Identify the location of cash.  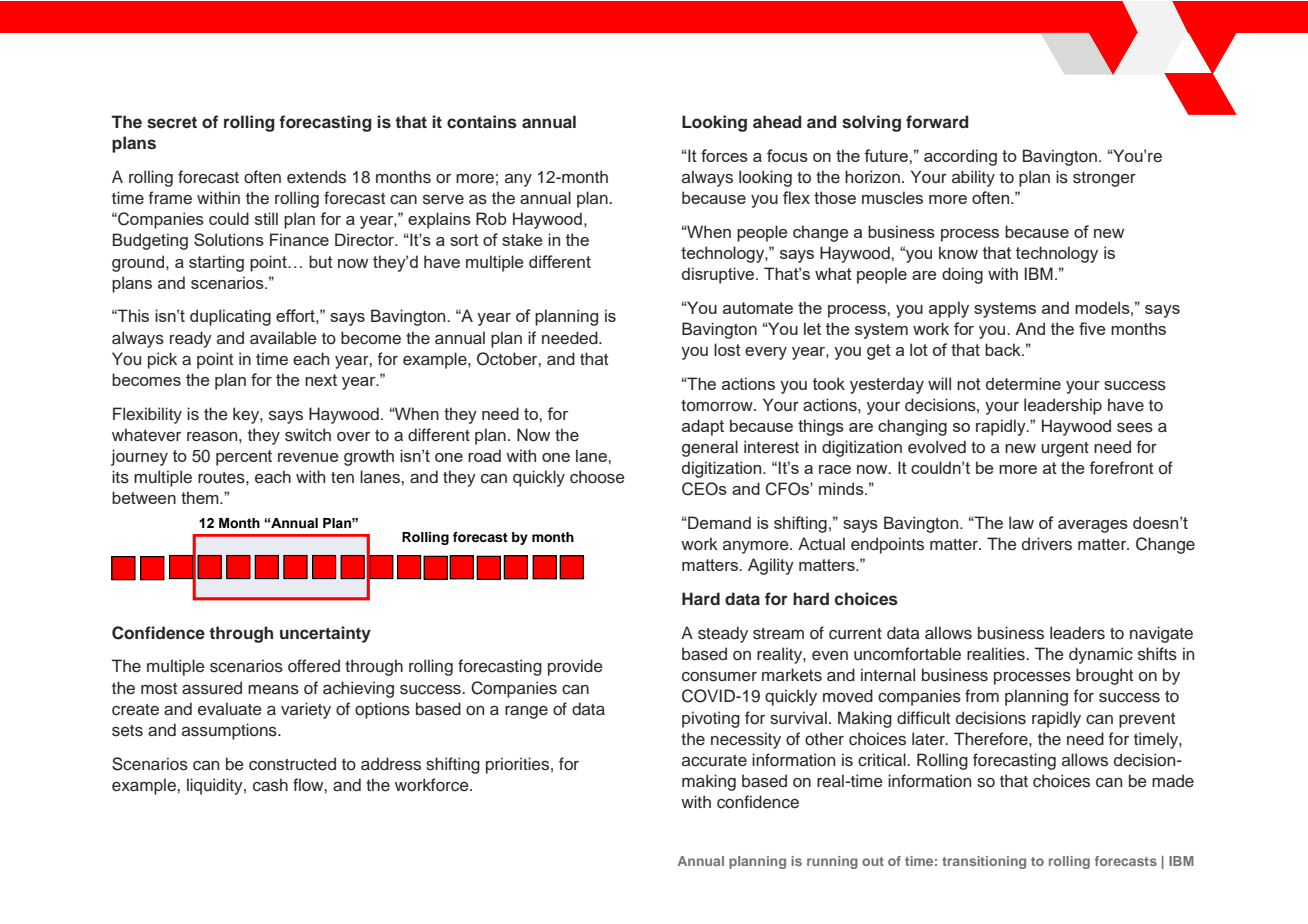
(270, 785).
